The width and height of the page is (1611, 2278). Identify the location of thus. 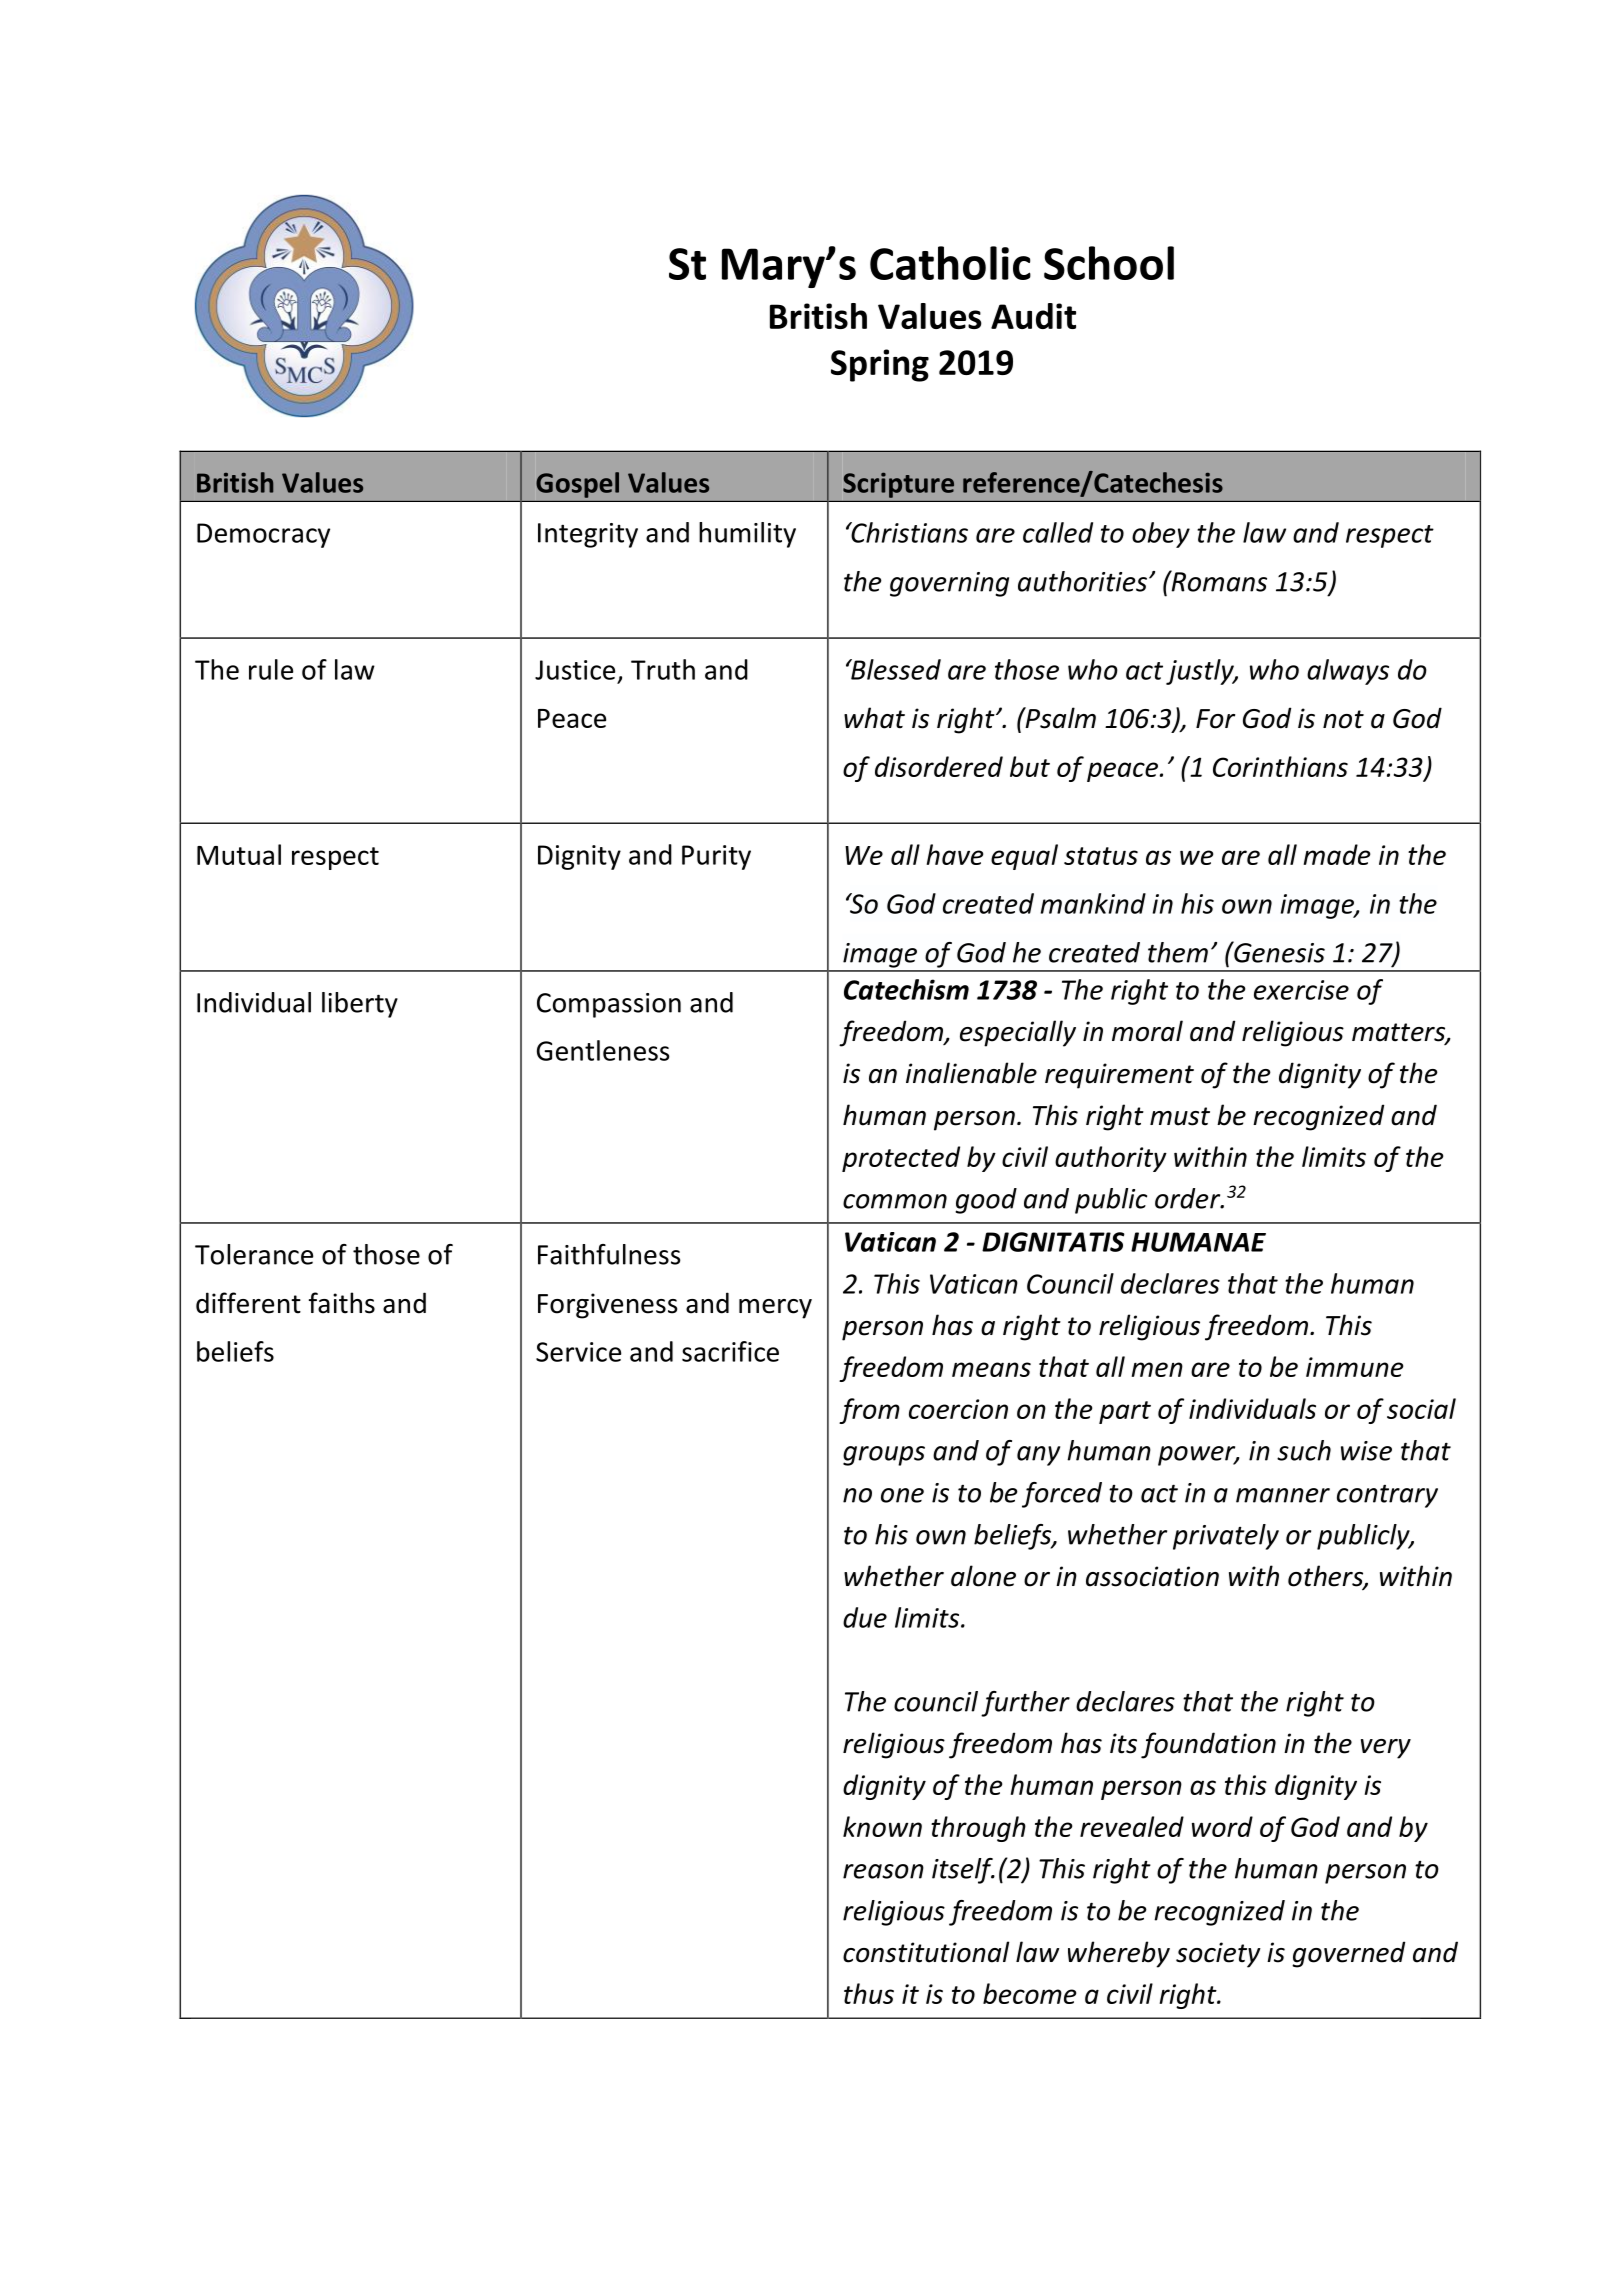
(869, 1993).
